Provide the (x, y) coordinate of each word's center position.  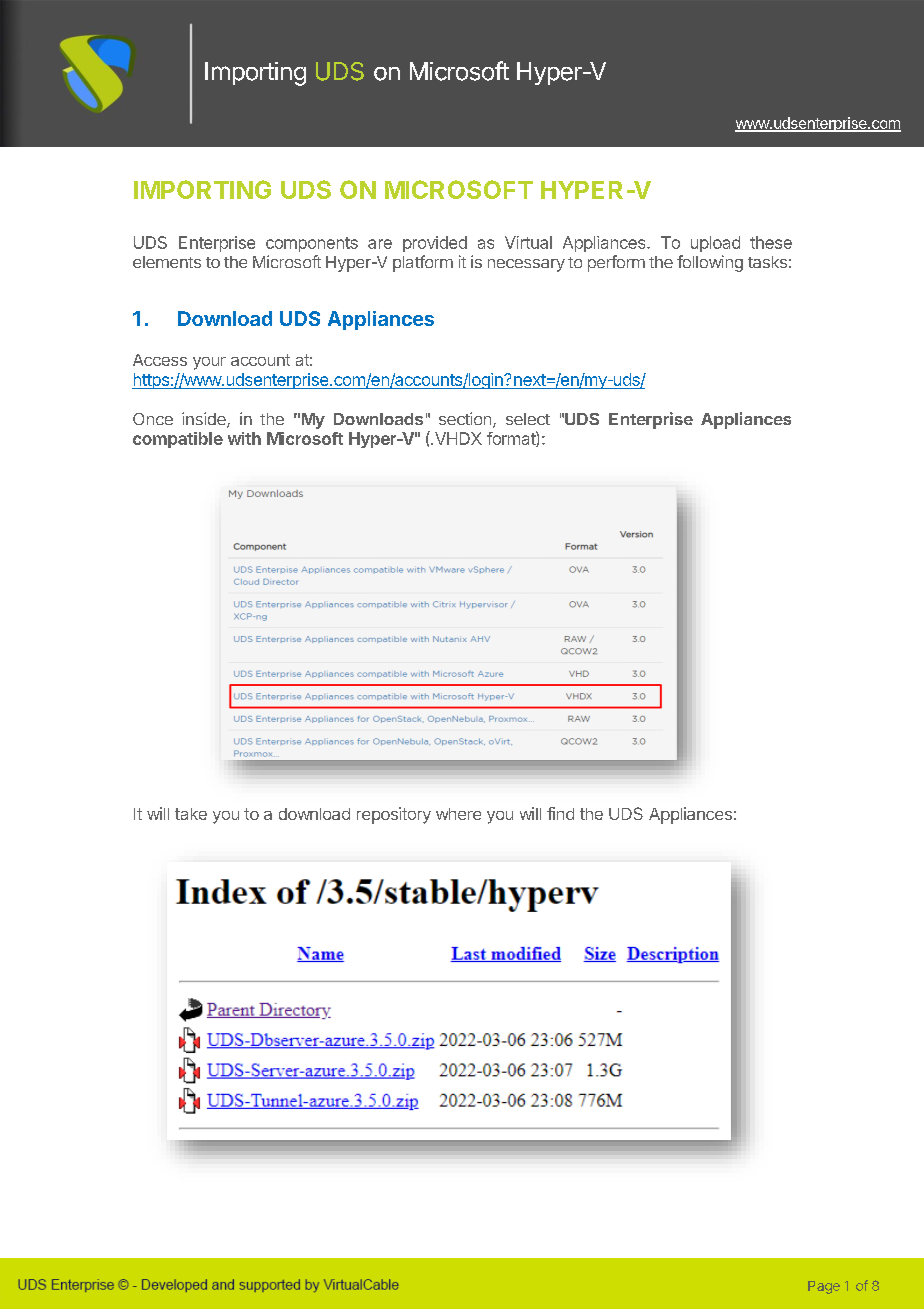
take (191, 814)
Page (824, 1287)
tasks (767, 262)
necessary (526, 265)
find (560, 813)
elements (167, 262)
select (528, 419)
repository (394, 815)
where (458, 814)
